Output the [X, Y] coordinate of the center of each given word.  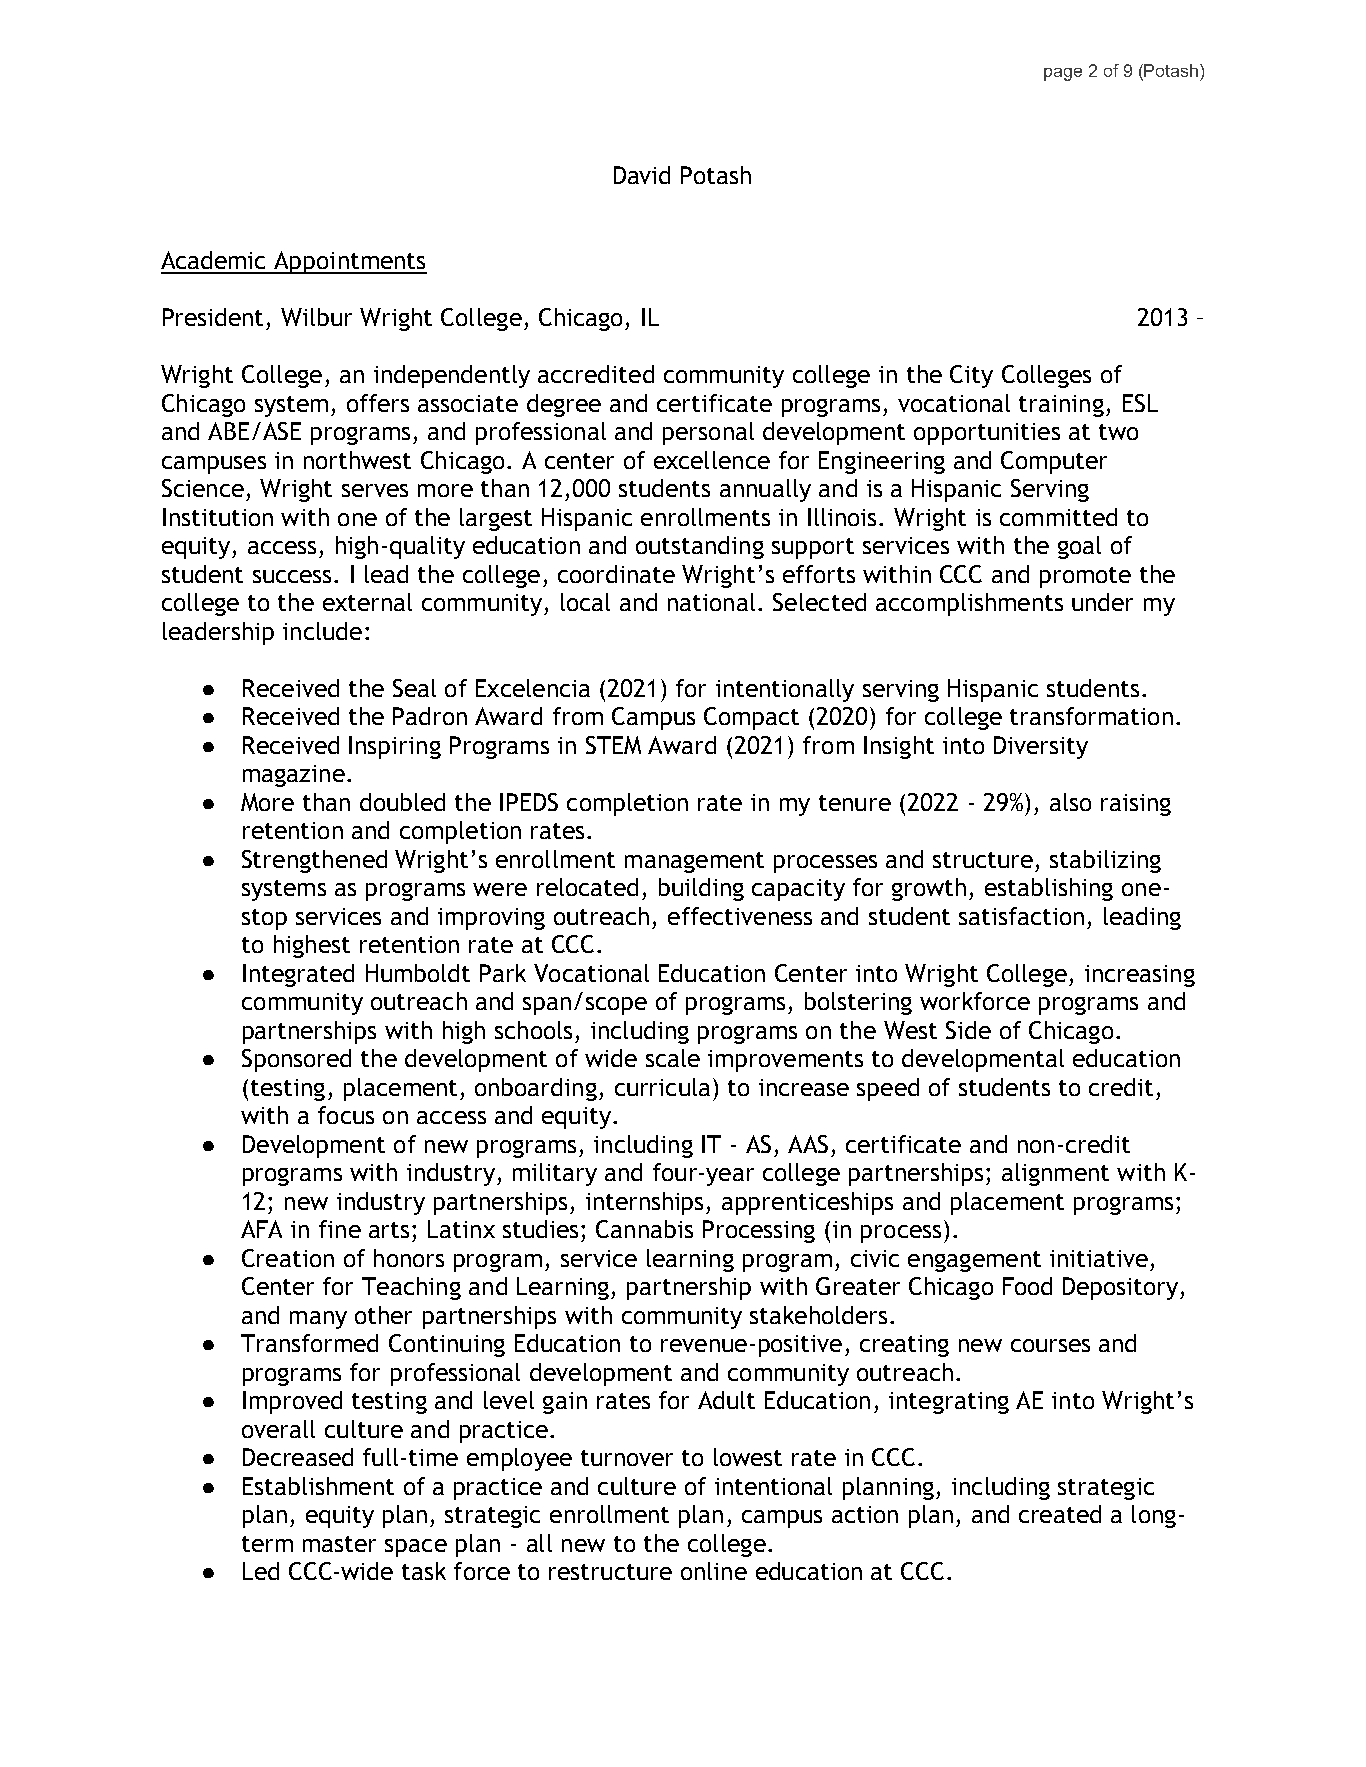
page [1063, 74]
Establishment [318, 1486]
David [642, 175]
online [714, 1571]
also [1070, 802]
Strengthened [314, 861]
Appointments [349, 262]
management [694, 862]
